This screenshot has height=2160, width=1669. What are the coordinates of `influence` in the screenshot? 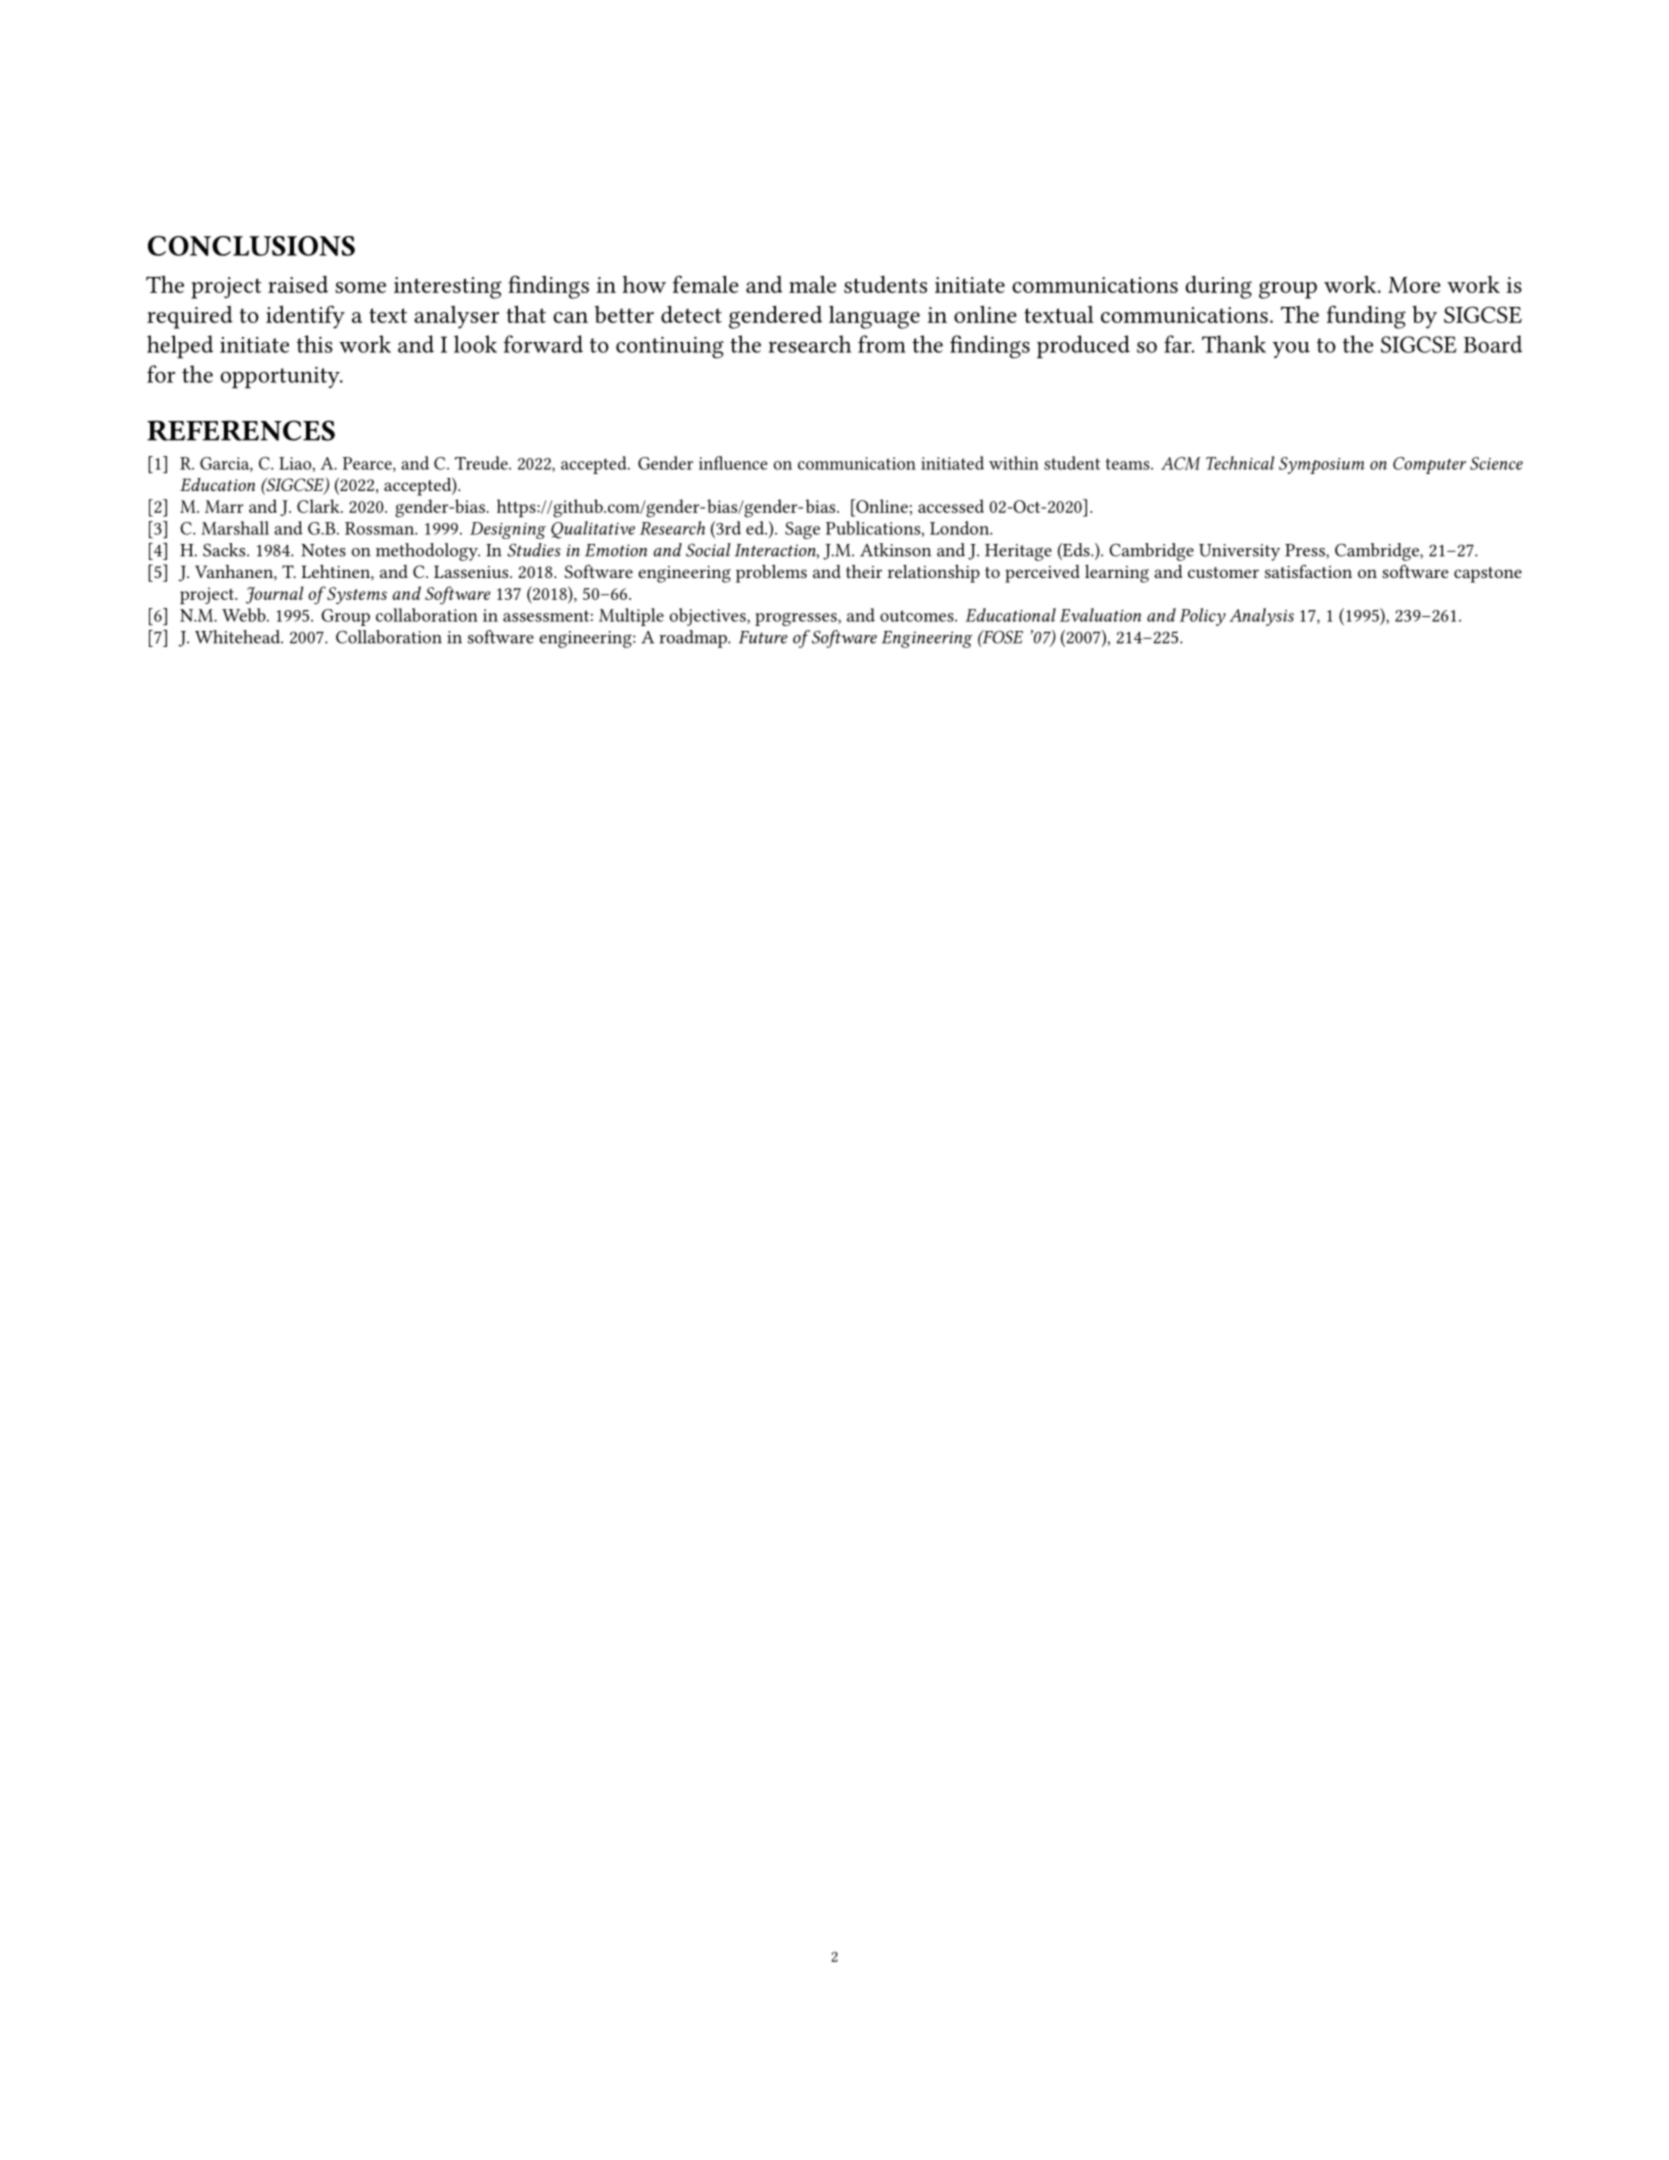 It's located at (733, 463).
